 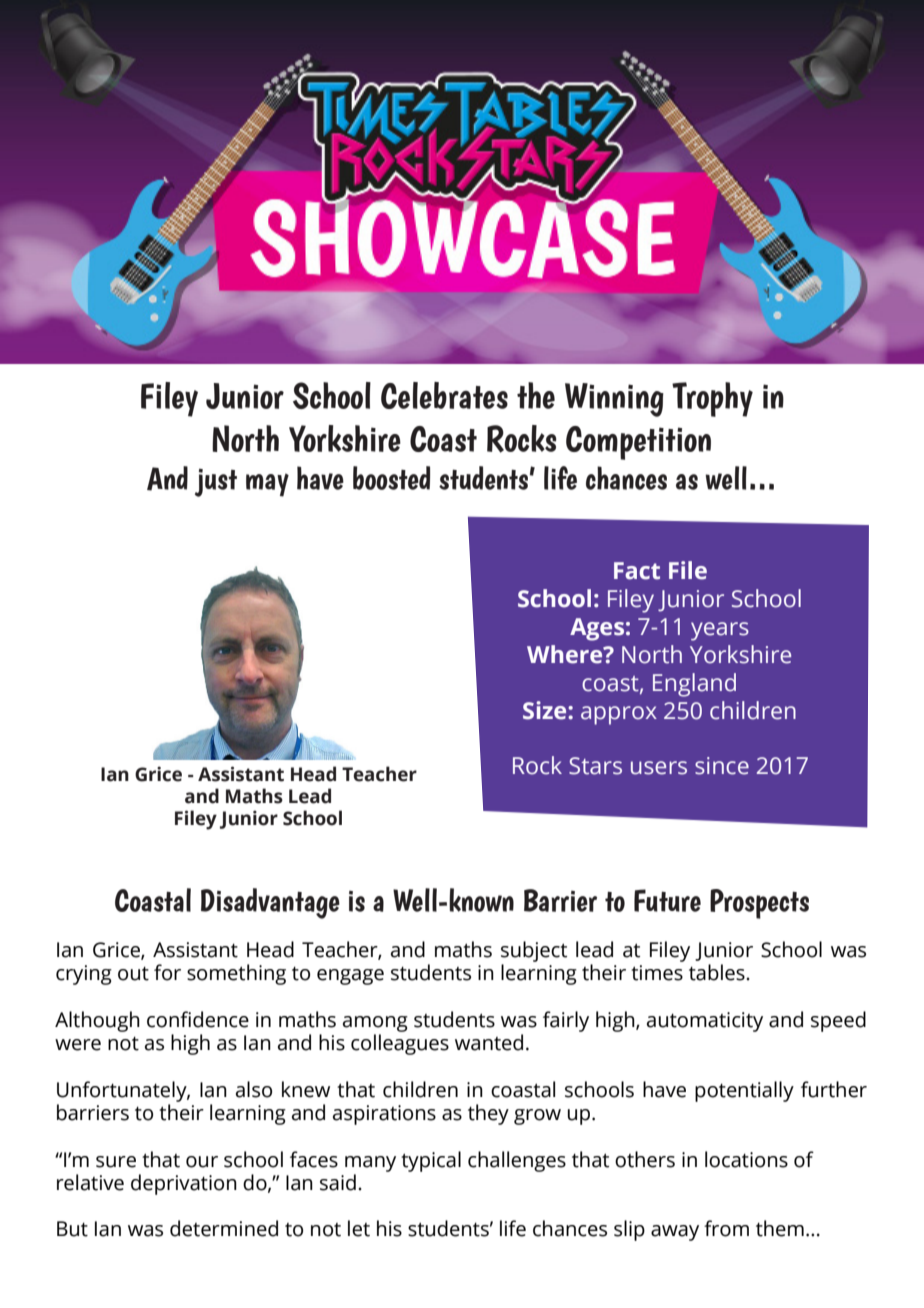 What do you see at coordinates (694, 685) in the screenshot?
I see `England` at bounding box center [694, 685].
